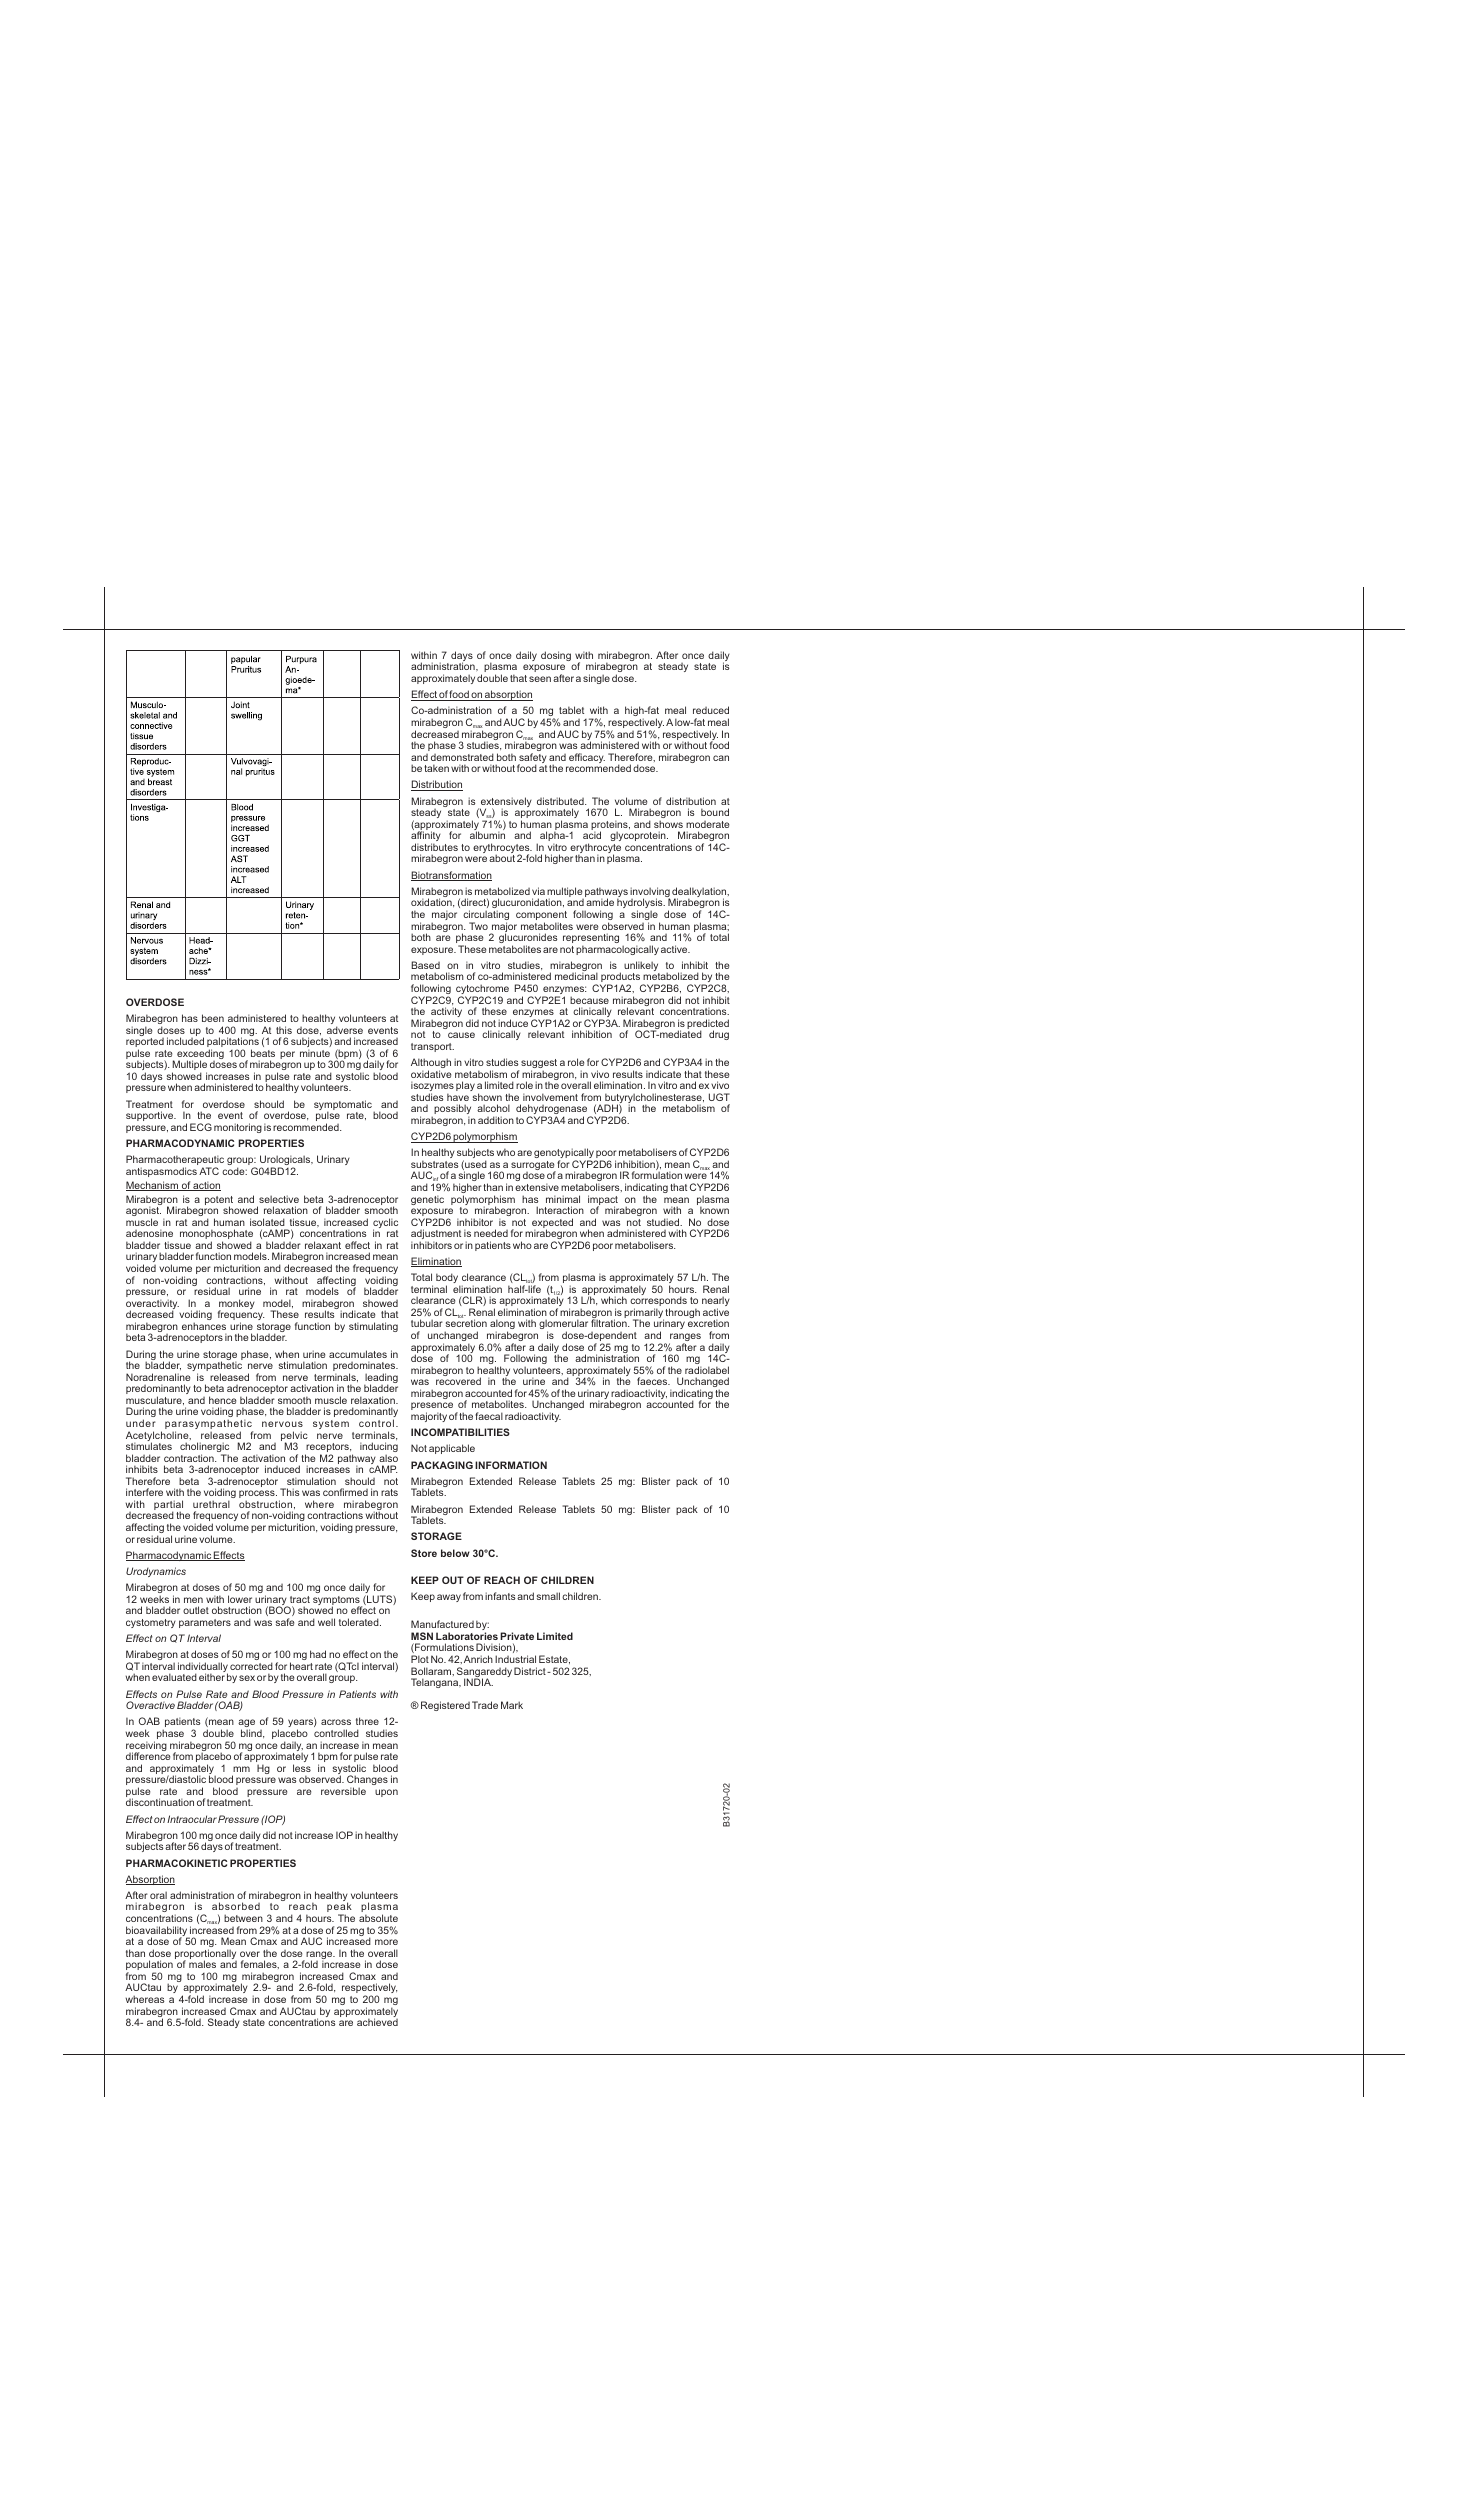 Image resolution: width=1468 pixels, height=2516 pixels. I want to click on taken, so click(436, 768).
